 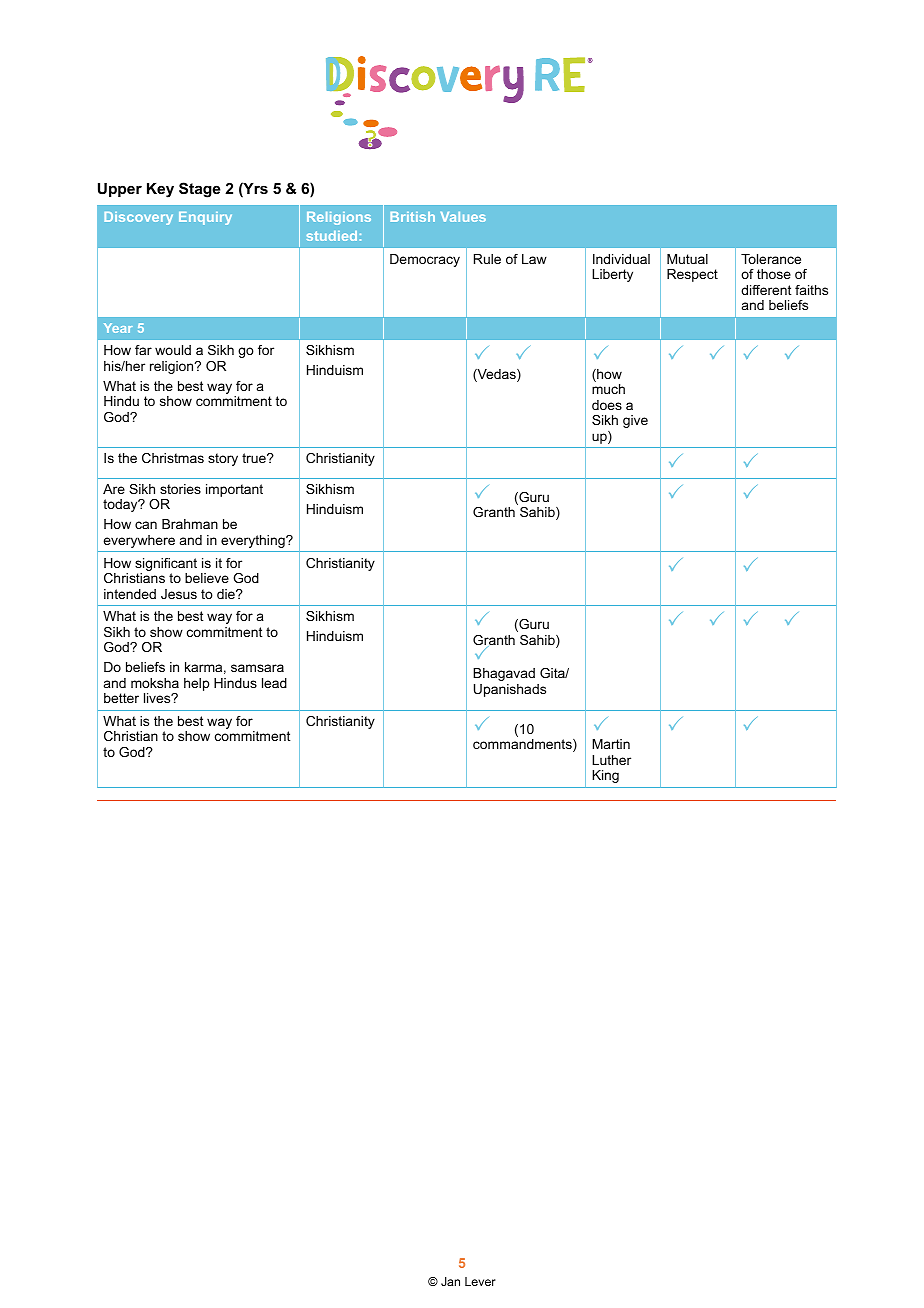 What do you see at coordinates (450, 1281) in the screenshot?
I see `Jan` at bounding box center [450, 1281].
